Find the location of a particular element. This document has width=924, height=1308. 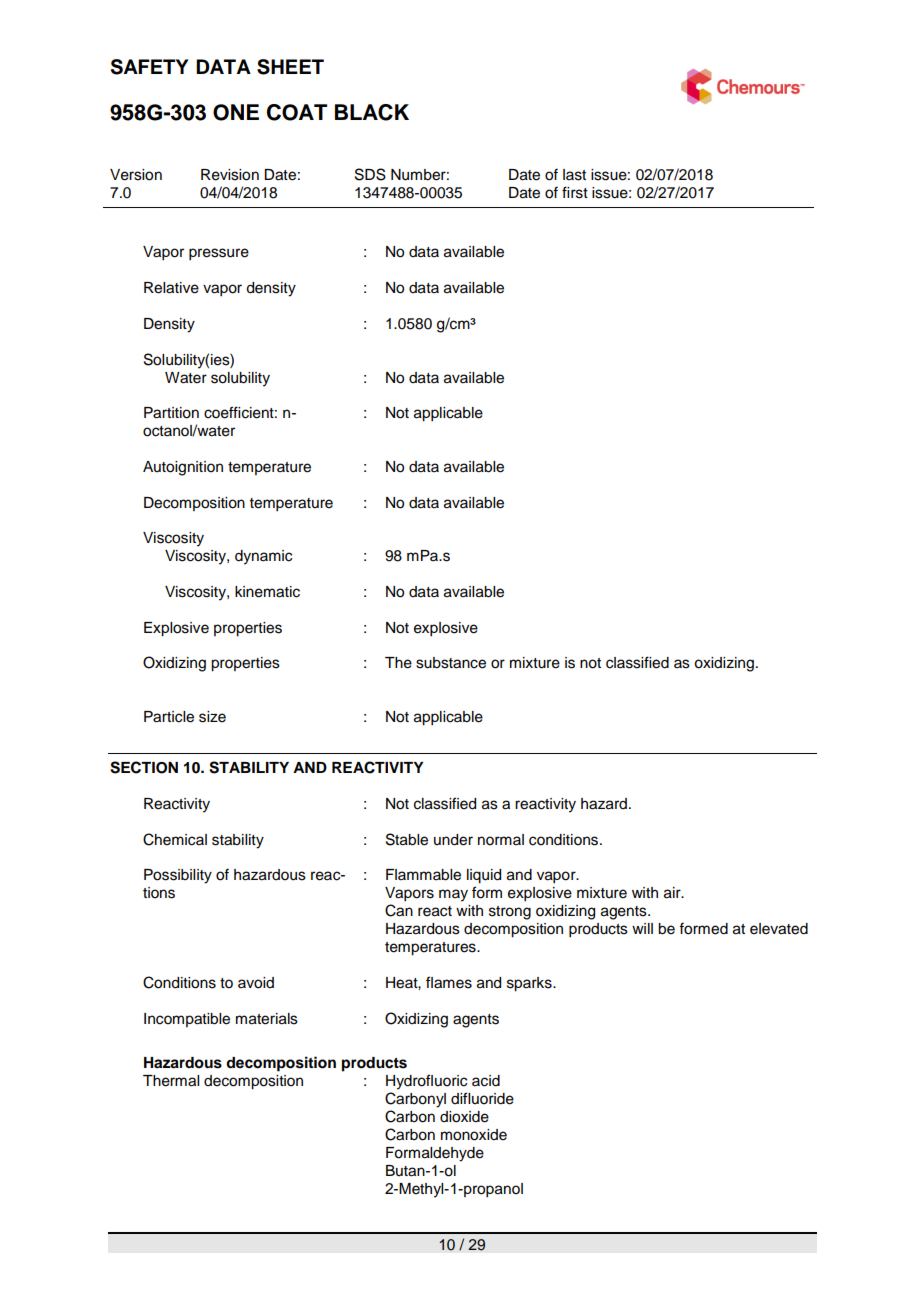

BLACK is located at coordinates (372, 112).
